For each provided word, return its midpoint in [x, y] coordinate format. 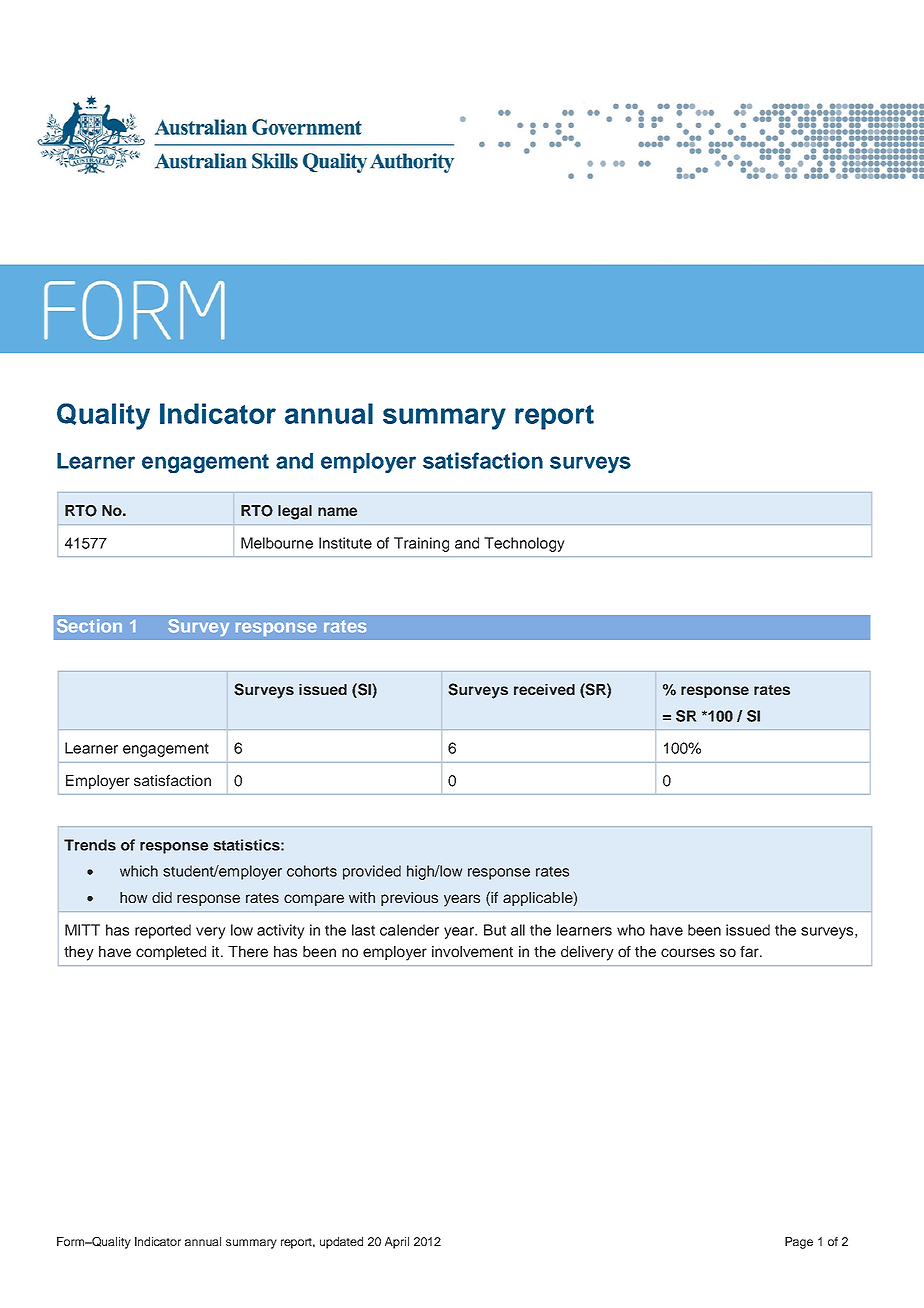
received [544, 689]
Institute [345, 543]
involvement [472, 951]
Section [89, 626]
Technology [524, 544]
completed [171, 953]
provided [372, 872]
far [750, 951]
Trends [90, 845]
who [631, 930]
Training [421, 544]
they [79, 953]
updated [341, 1243]
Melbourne [277, 543]
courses [688, 952]
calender [409, 930]
